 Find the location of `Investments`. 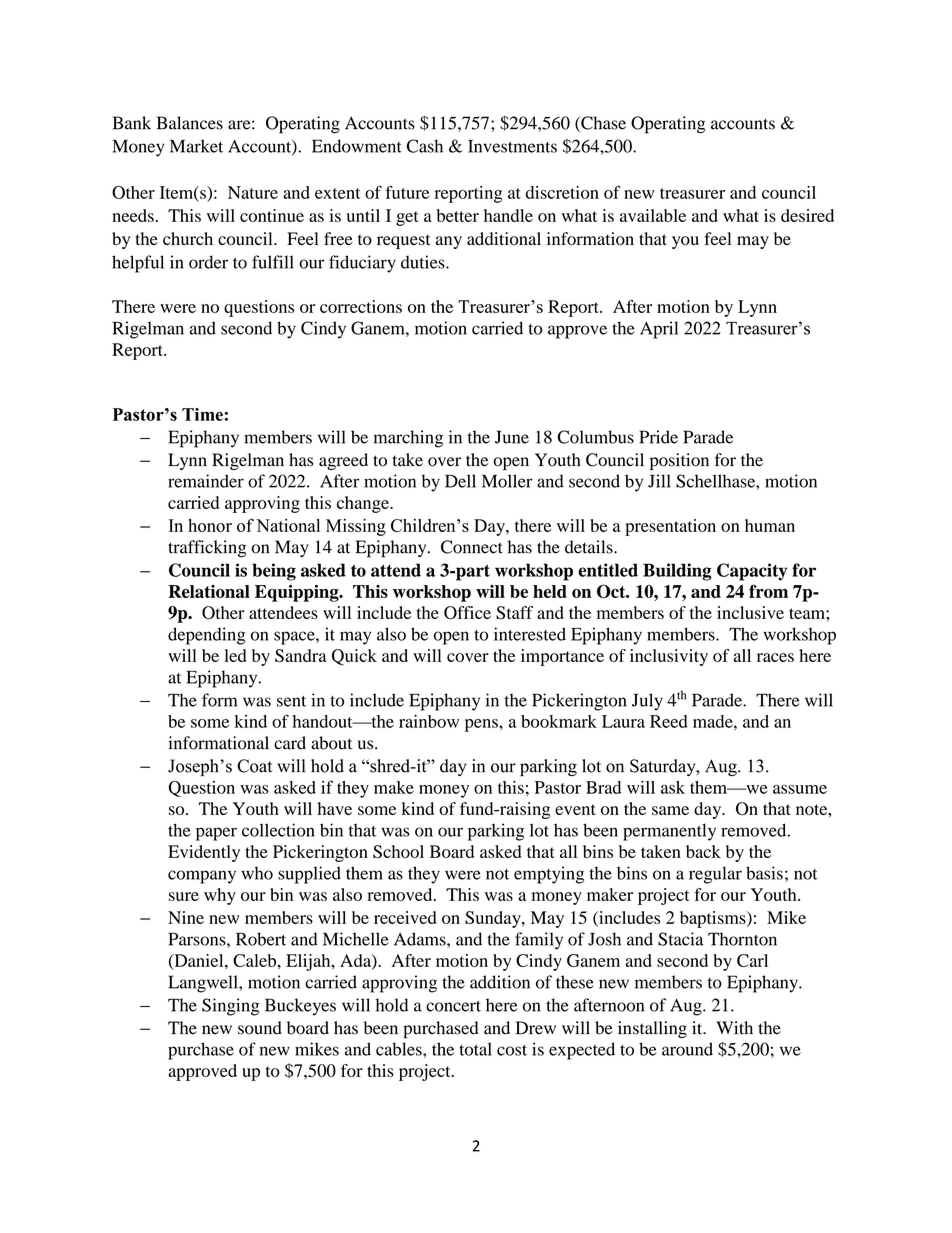

Investments is located at coordinates (512, 146).
